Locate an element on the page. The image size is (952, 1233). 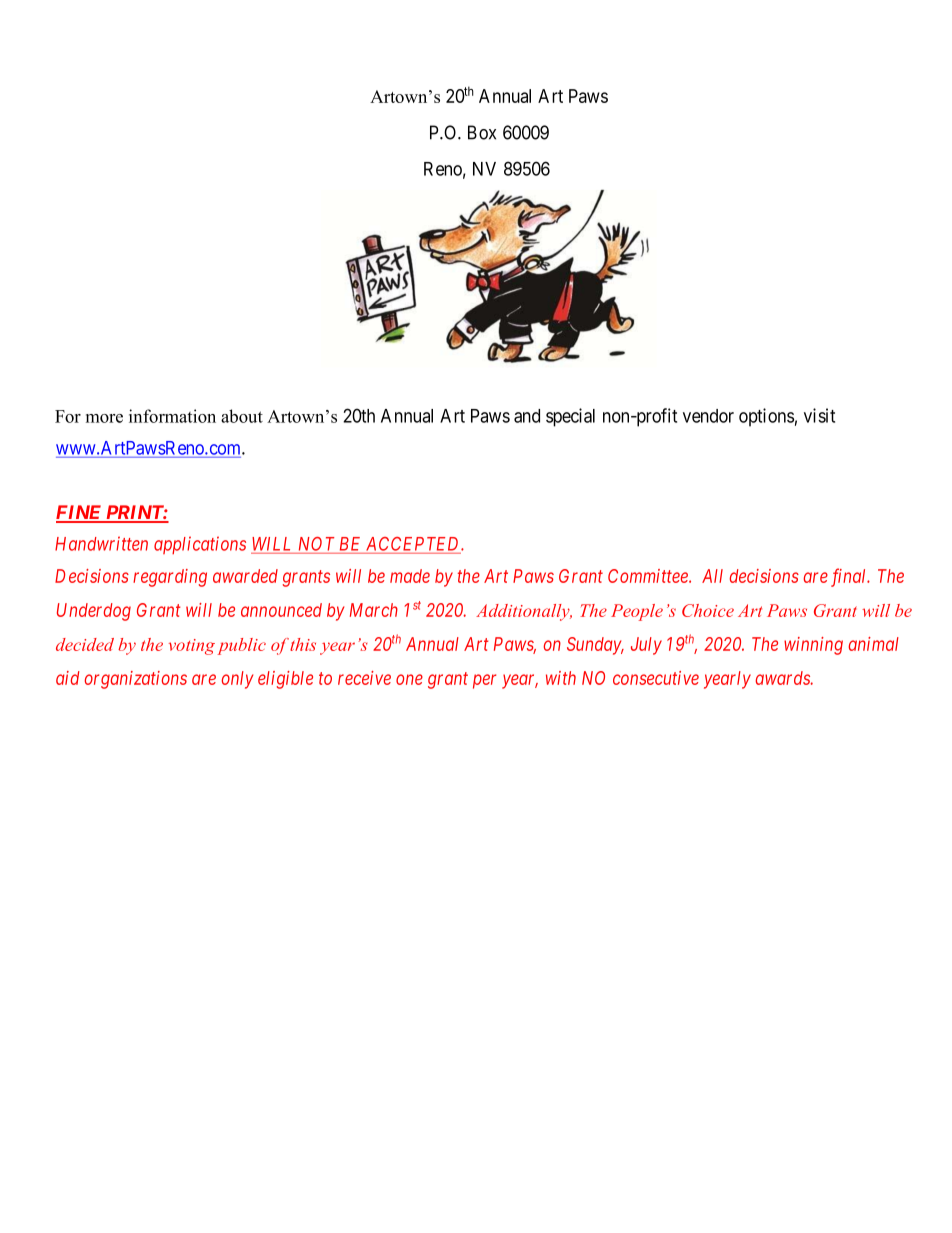
Box is located at coordinates (482, 132).
